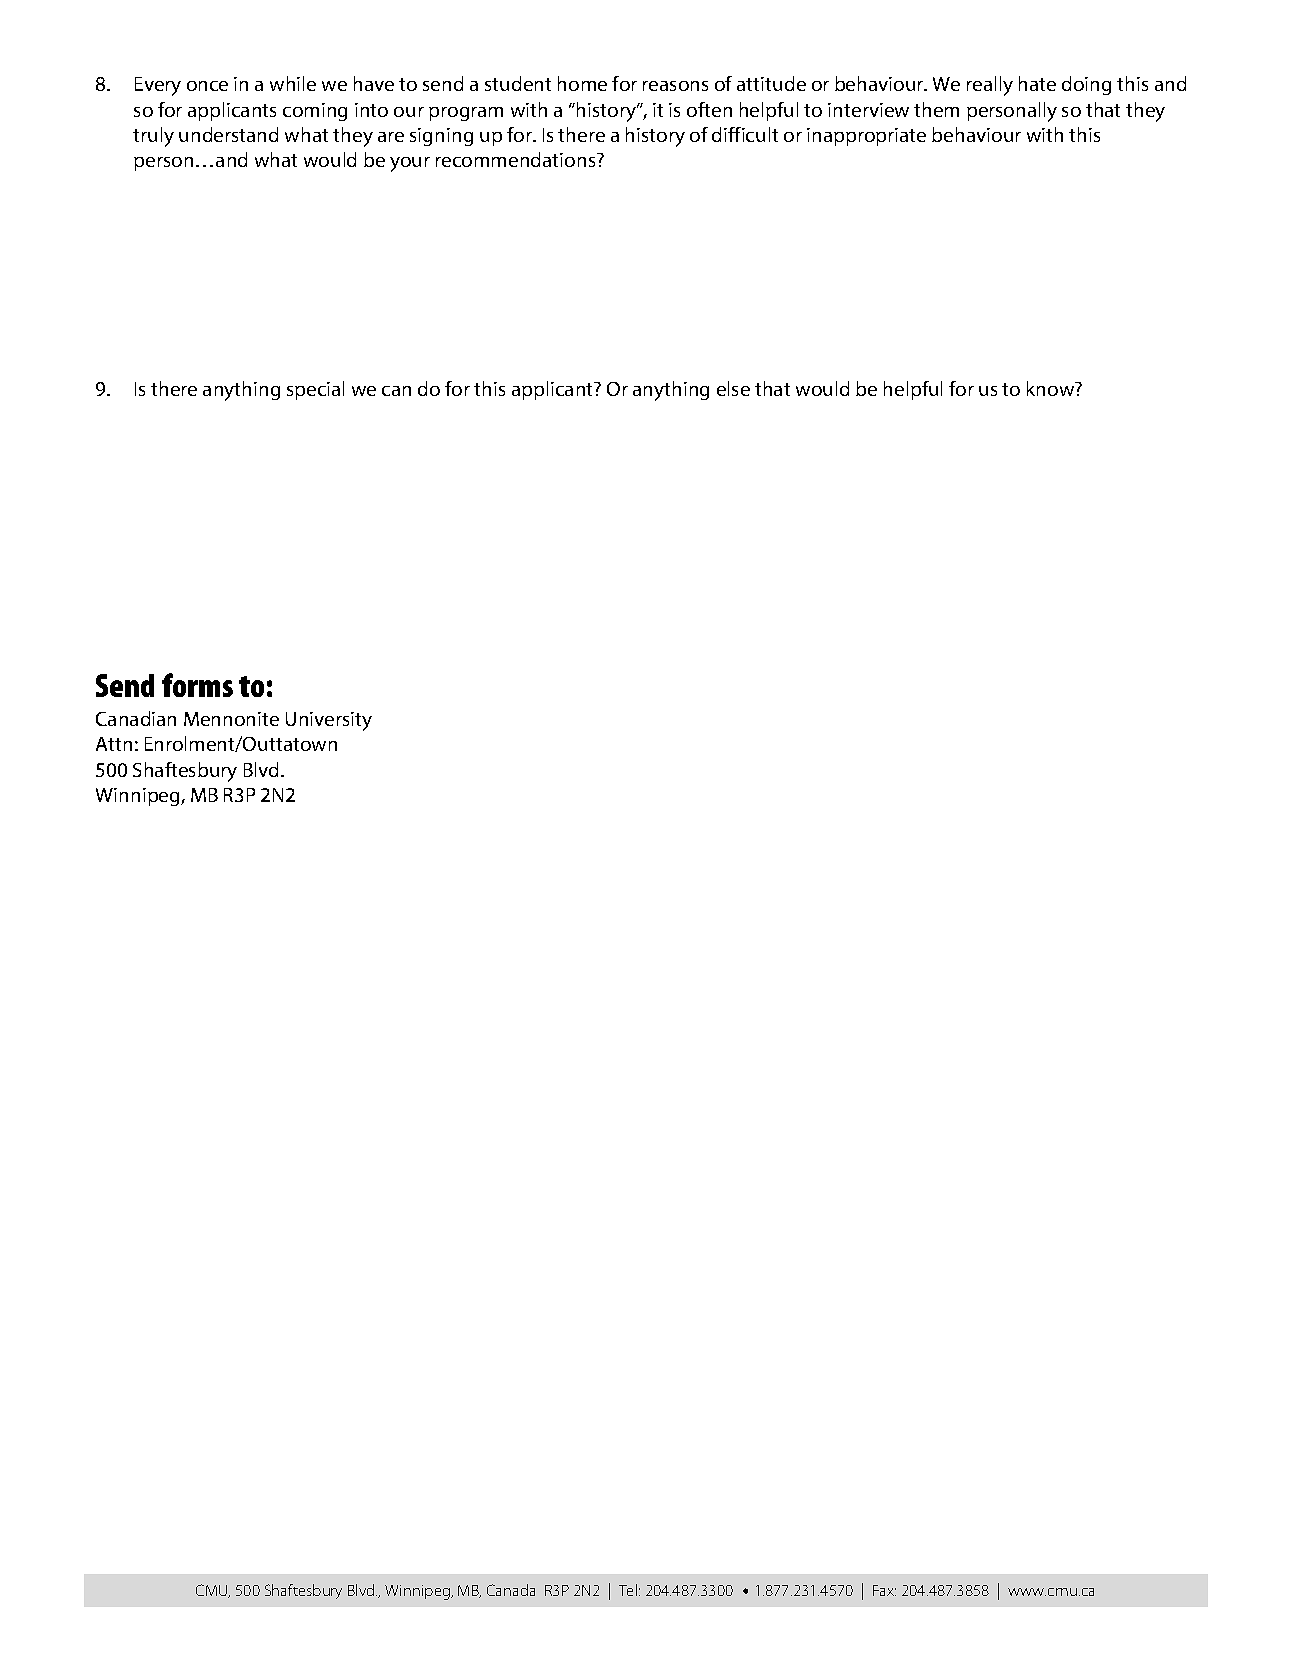 This screenshot has width=1292, height=1672. What do you see at coordinates (1052, 388) in the screenshot?
I see `know` at bounding box center [1052, 388].
